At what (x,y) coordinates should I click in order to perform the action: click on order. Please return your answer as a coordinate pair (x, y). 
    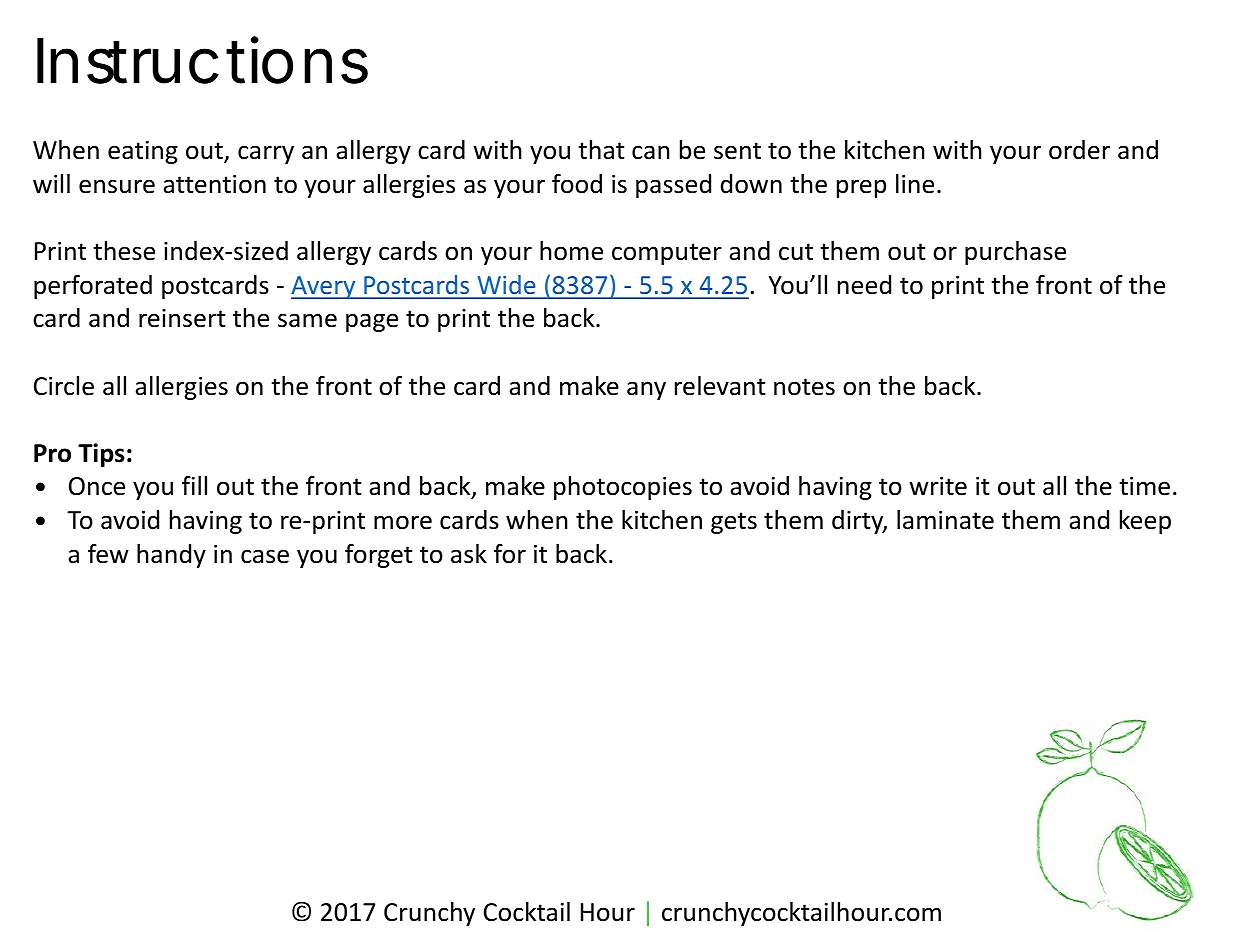
    Looking at the image, I should click on (1079, 150).
